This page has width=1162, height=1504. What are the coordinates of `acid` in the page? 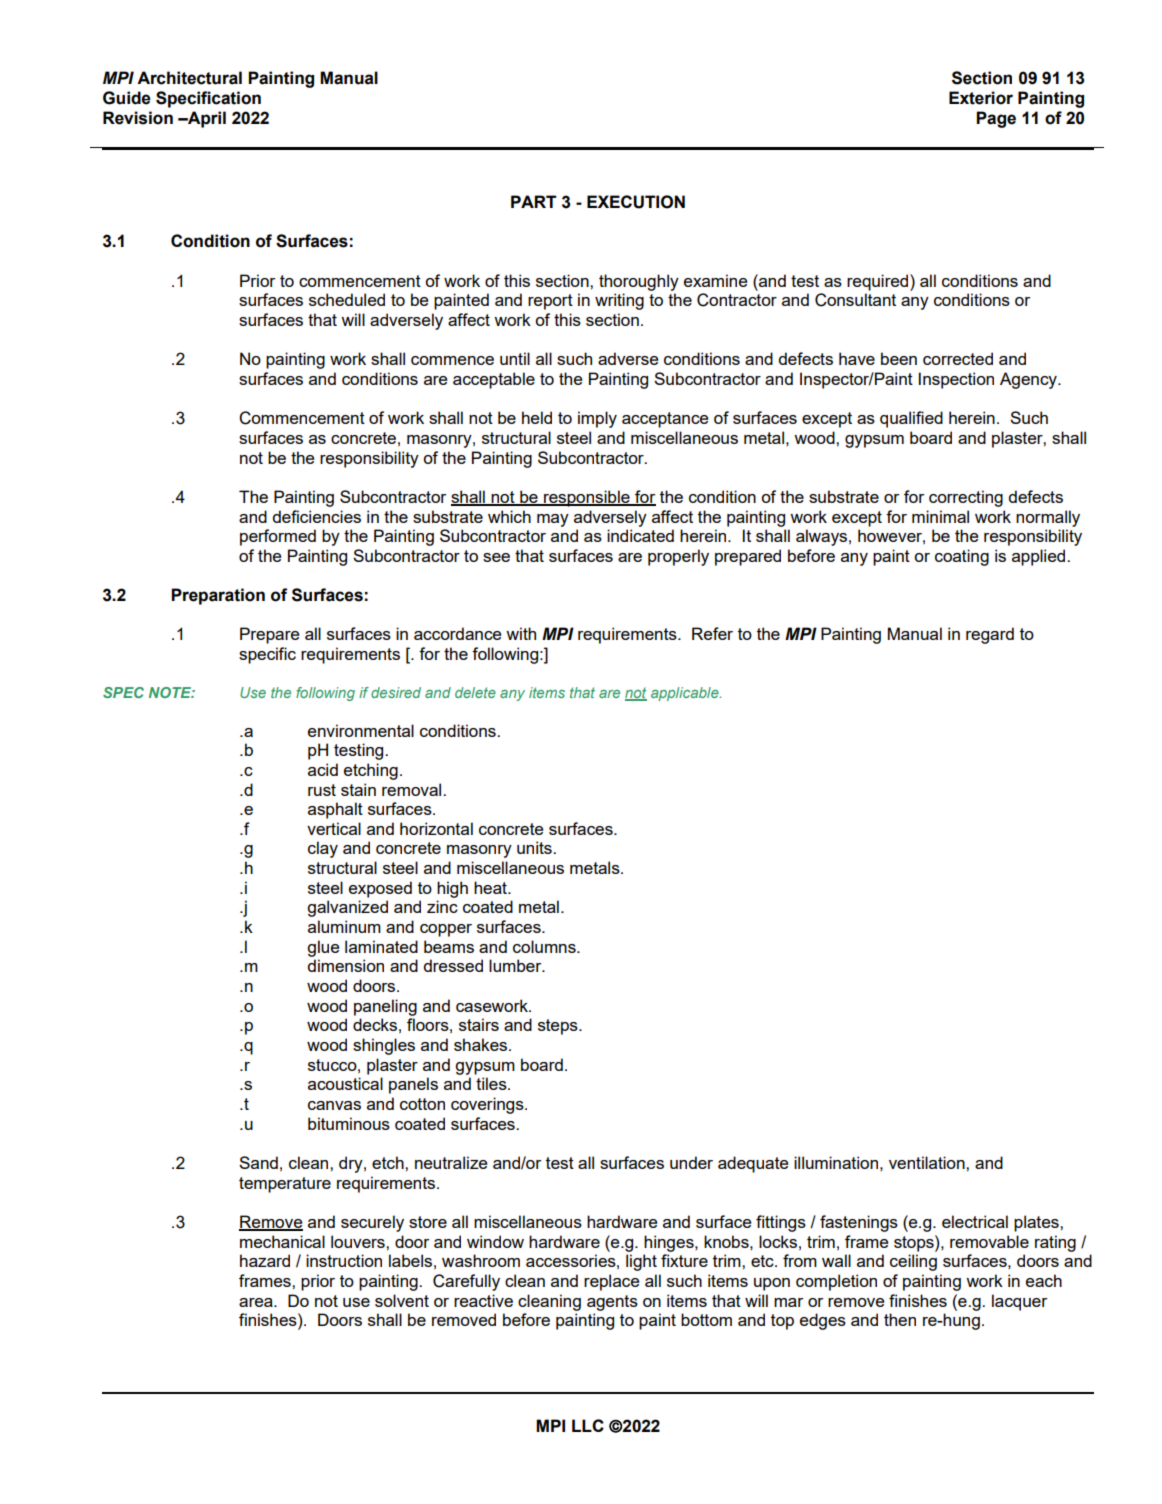 It's located at (323, 769).
